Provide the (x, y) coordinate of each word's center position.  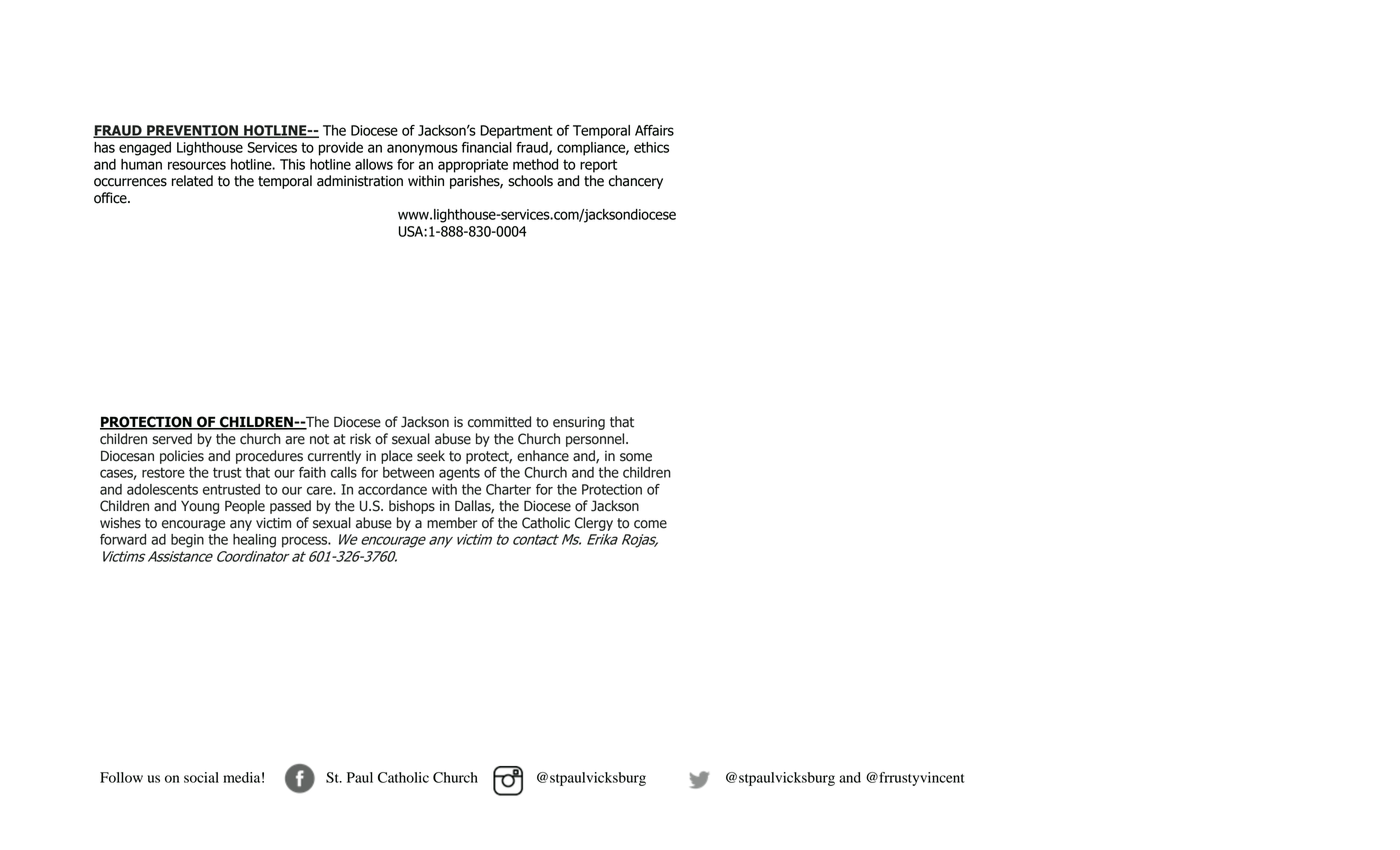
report (598, 166)
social (201, 777)
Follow (121, 777)
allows (374, 164)
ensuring (579, 423)
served (172, 439)
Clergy (594, 524)
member (452, 523)
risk (360, 439)
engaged (145, 149)
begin (187, 541)
